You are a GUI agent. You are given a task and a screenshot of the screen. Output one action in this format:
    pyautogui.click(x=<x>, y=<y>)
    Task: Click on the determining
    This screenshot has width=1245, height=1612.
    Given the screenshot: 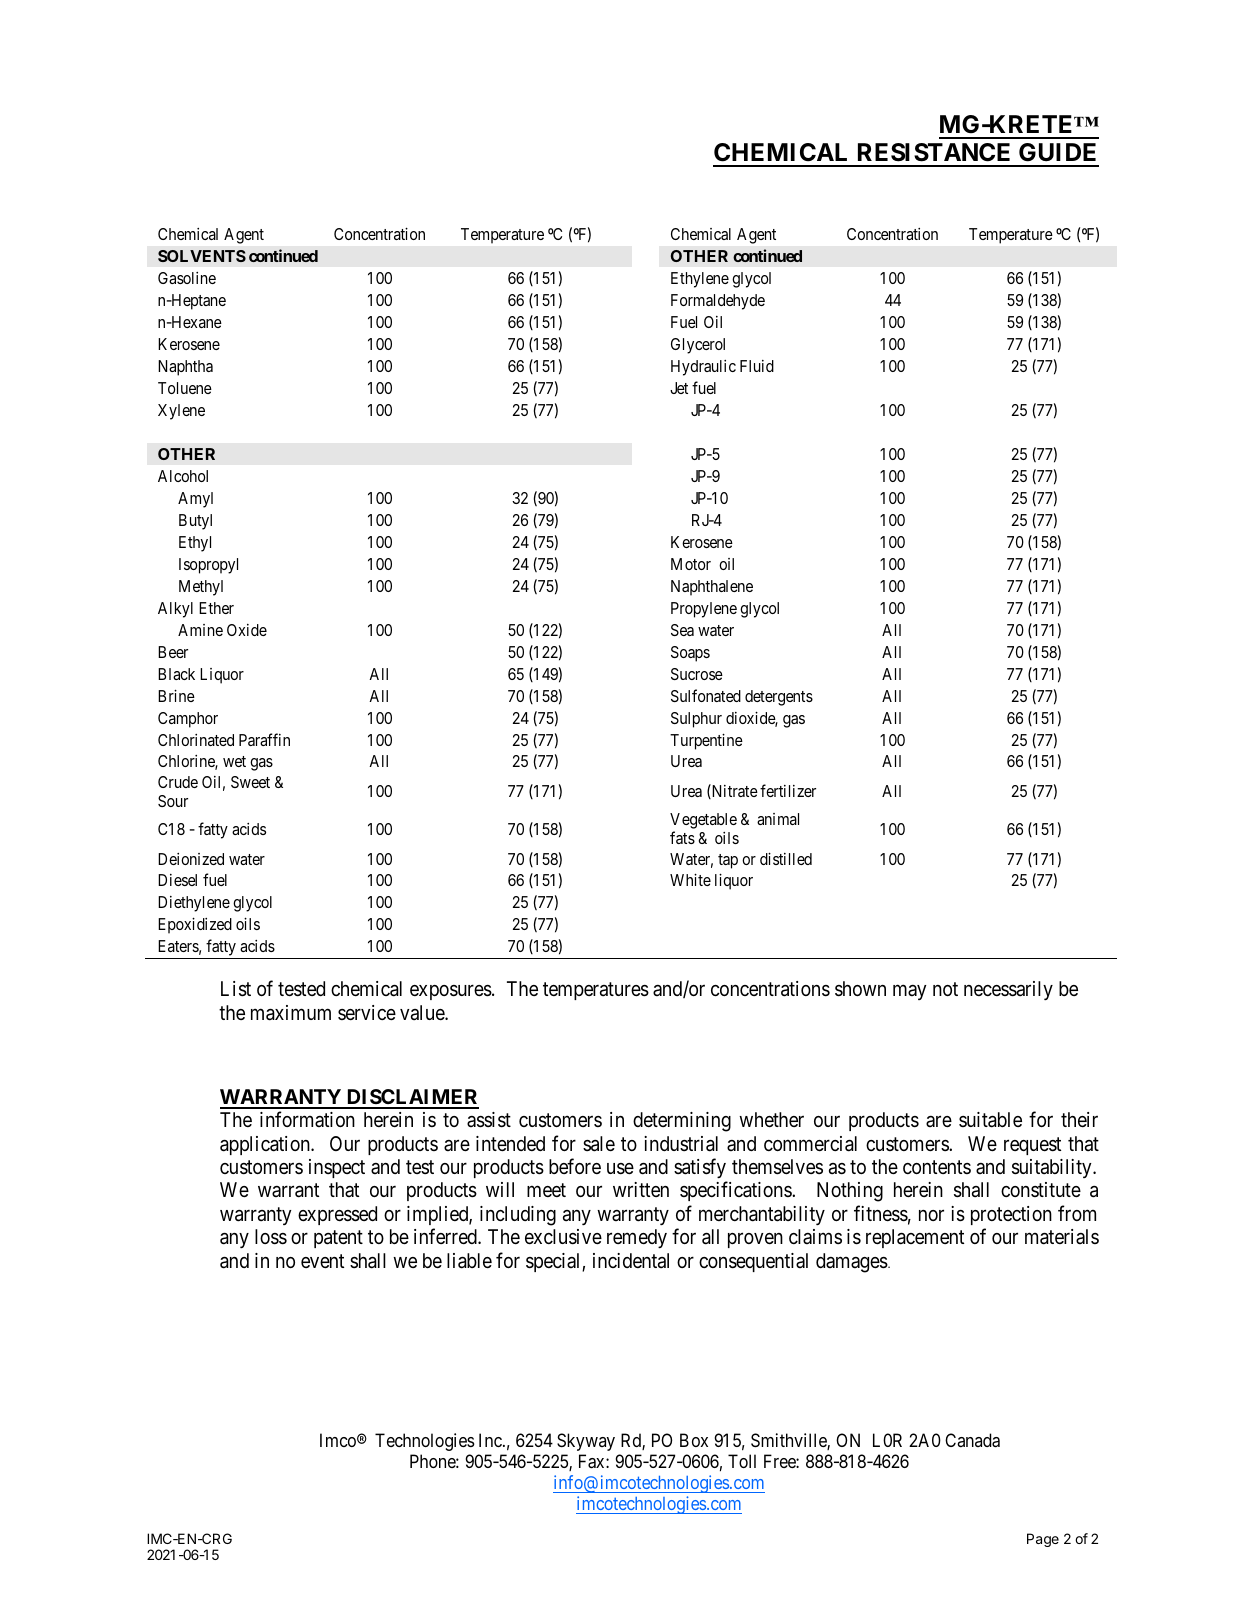 What is the action you would take?
    pyautogui.click(x=682, y=1122)
